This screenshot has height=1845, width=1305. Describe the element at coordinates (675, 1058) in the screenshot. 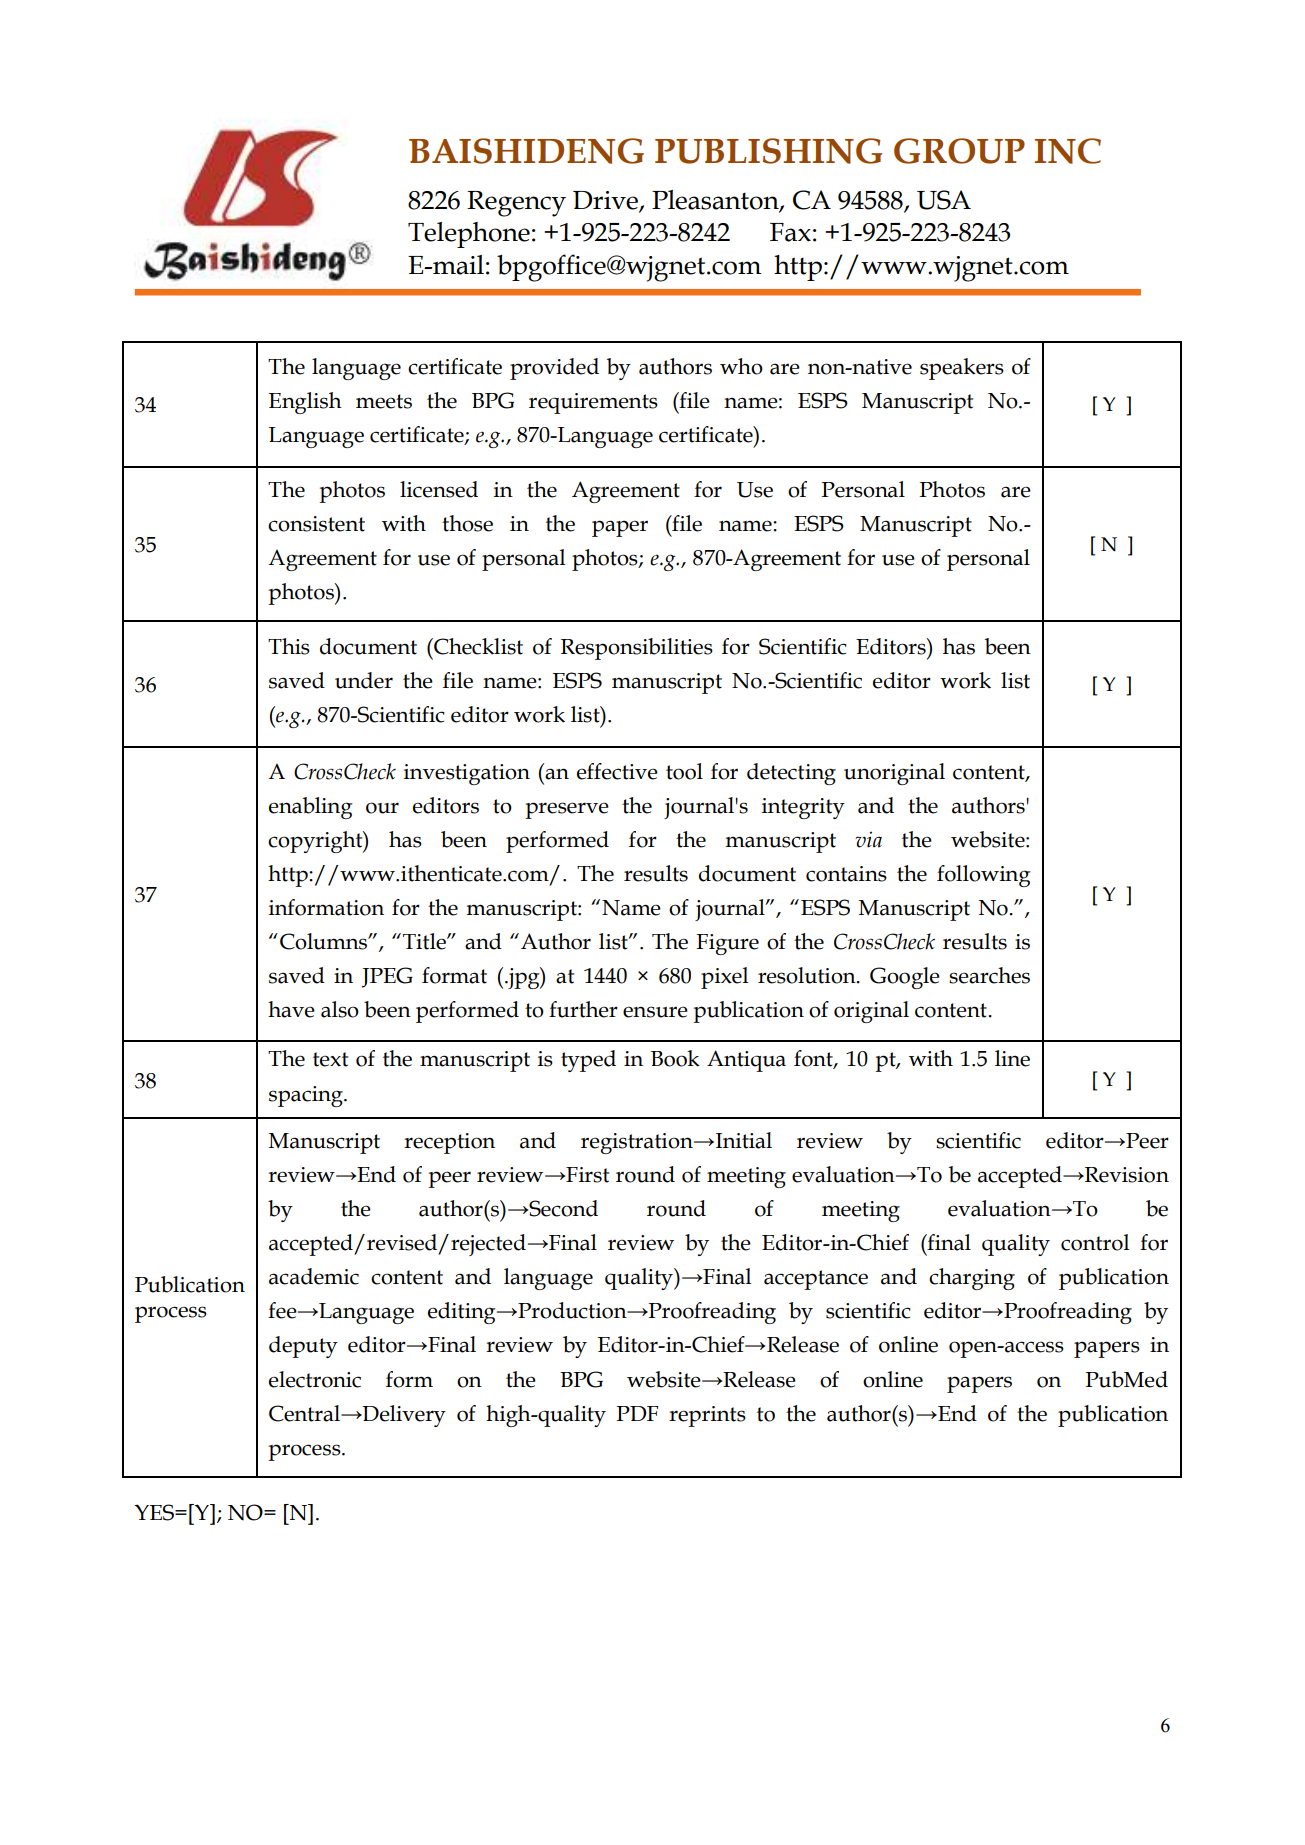

I see `Book` at that location.
